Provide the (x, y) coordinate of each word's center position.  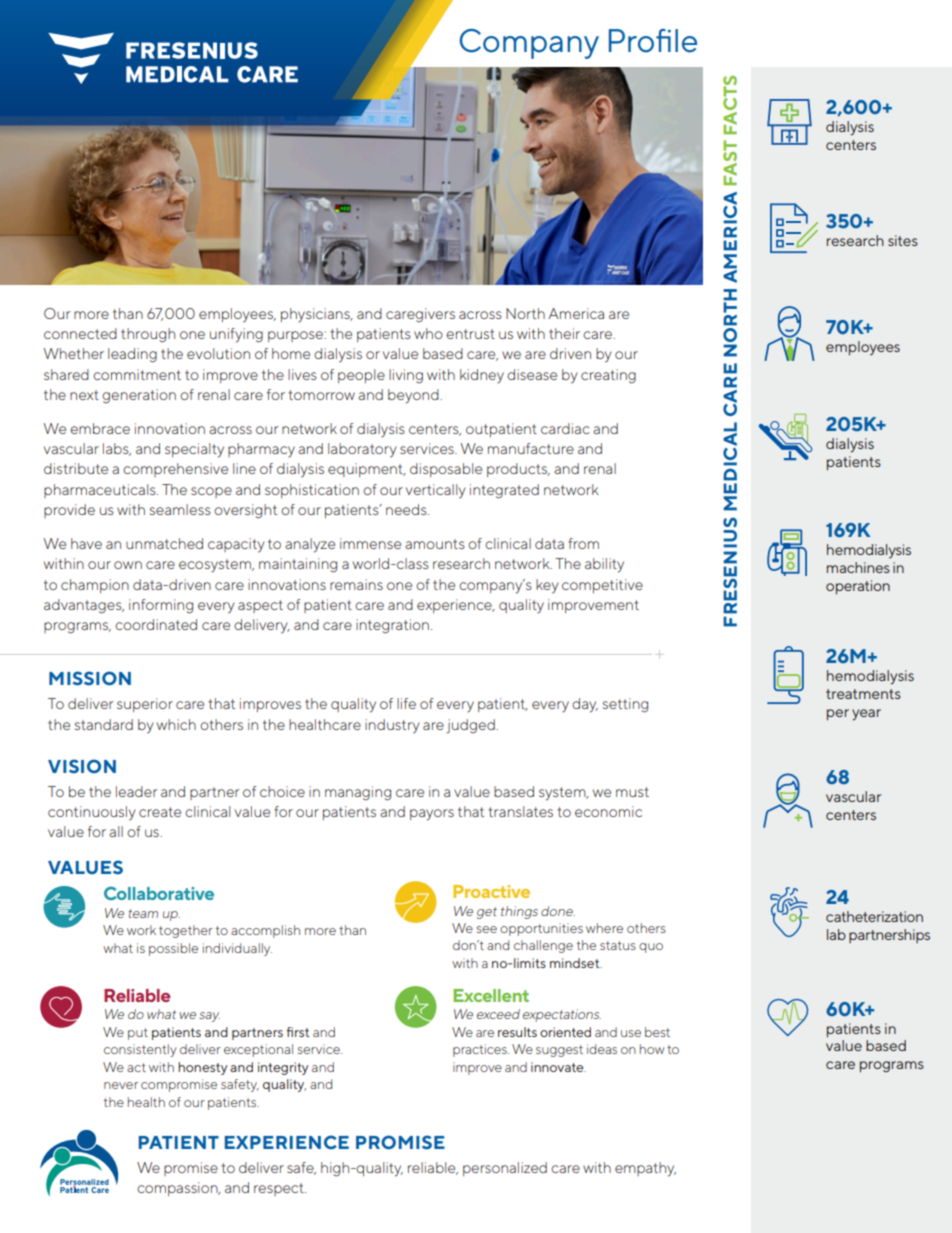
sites (903, 240)
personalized (505, 1169)
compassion (178, 1189)
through (148, 335)
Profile (653, 41)
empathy (645, 1169)
